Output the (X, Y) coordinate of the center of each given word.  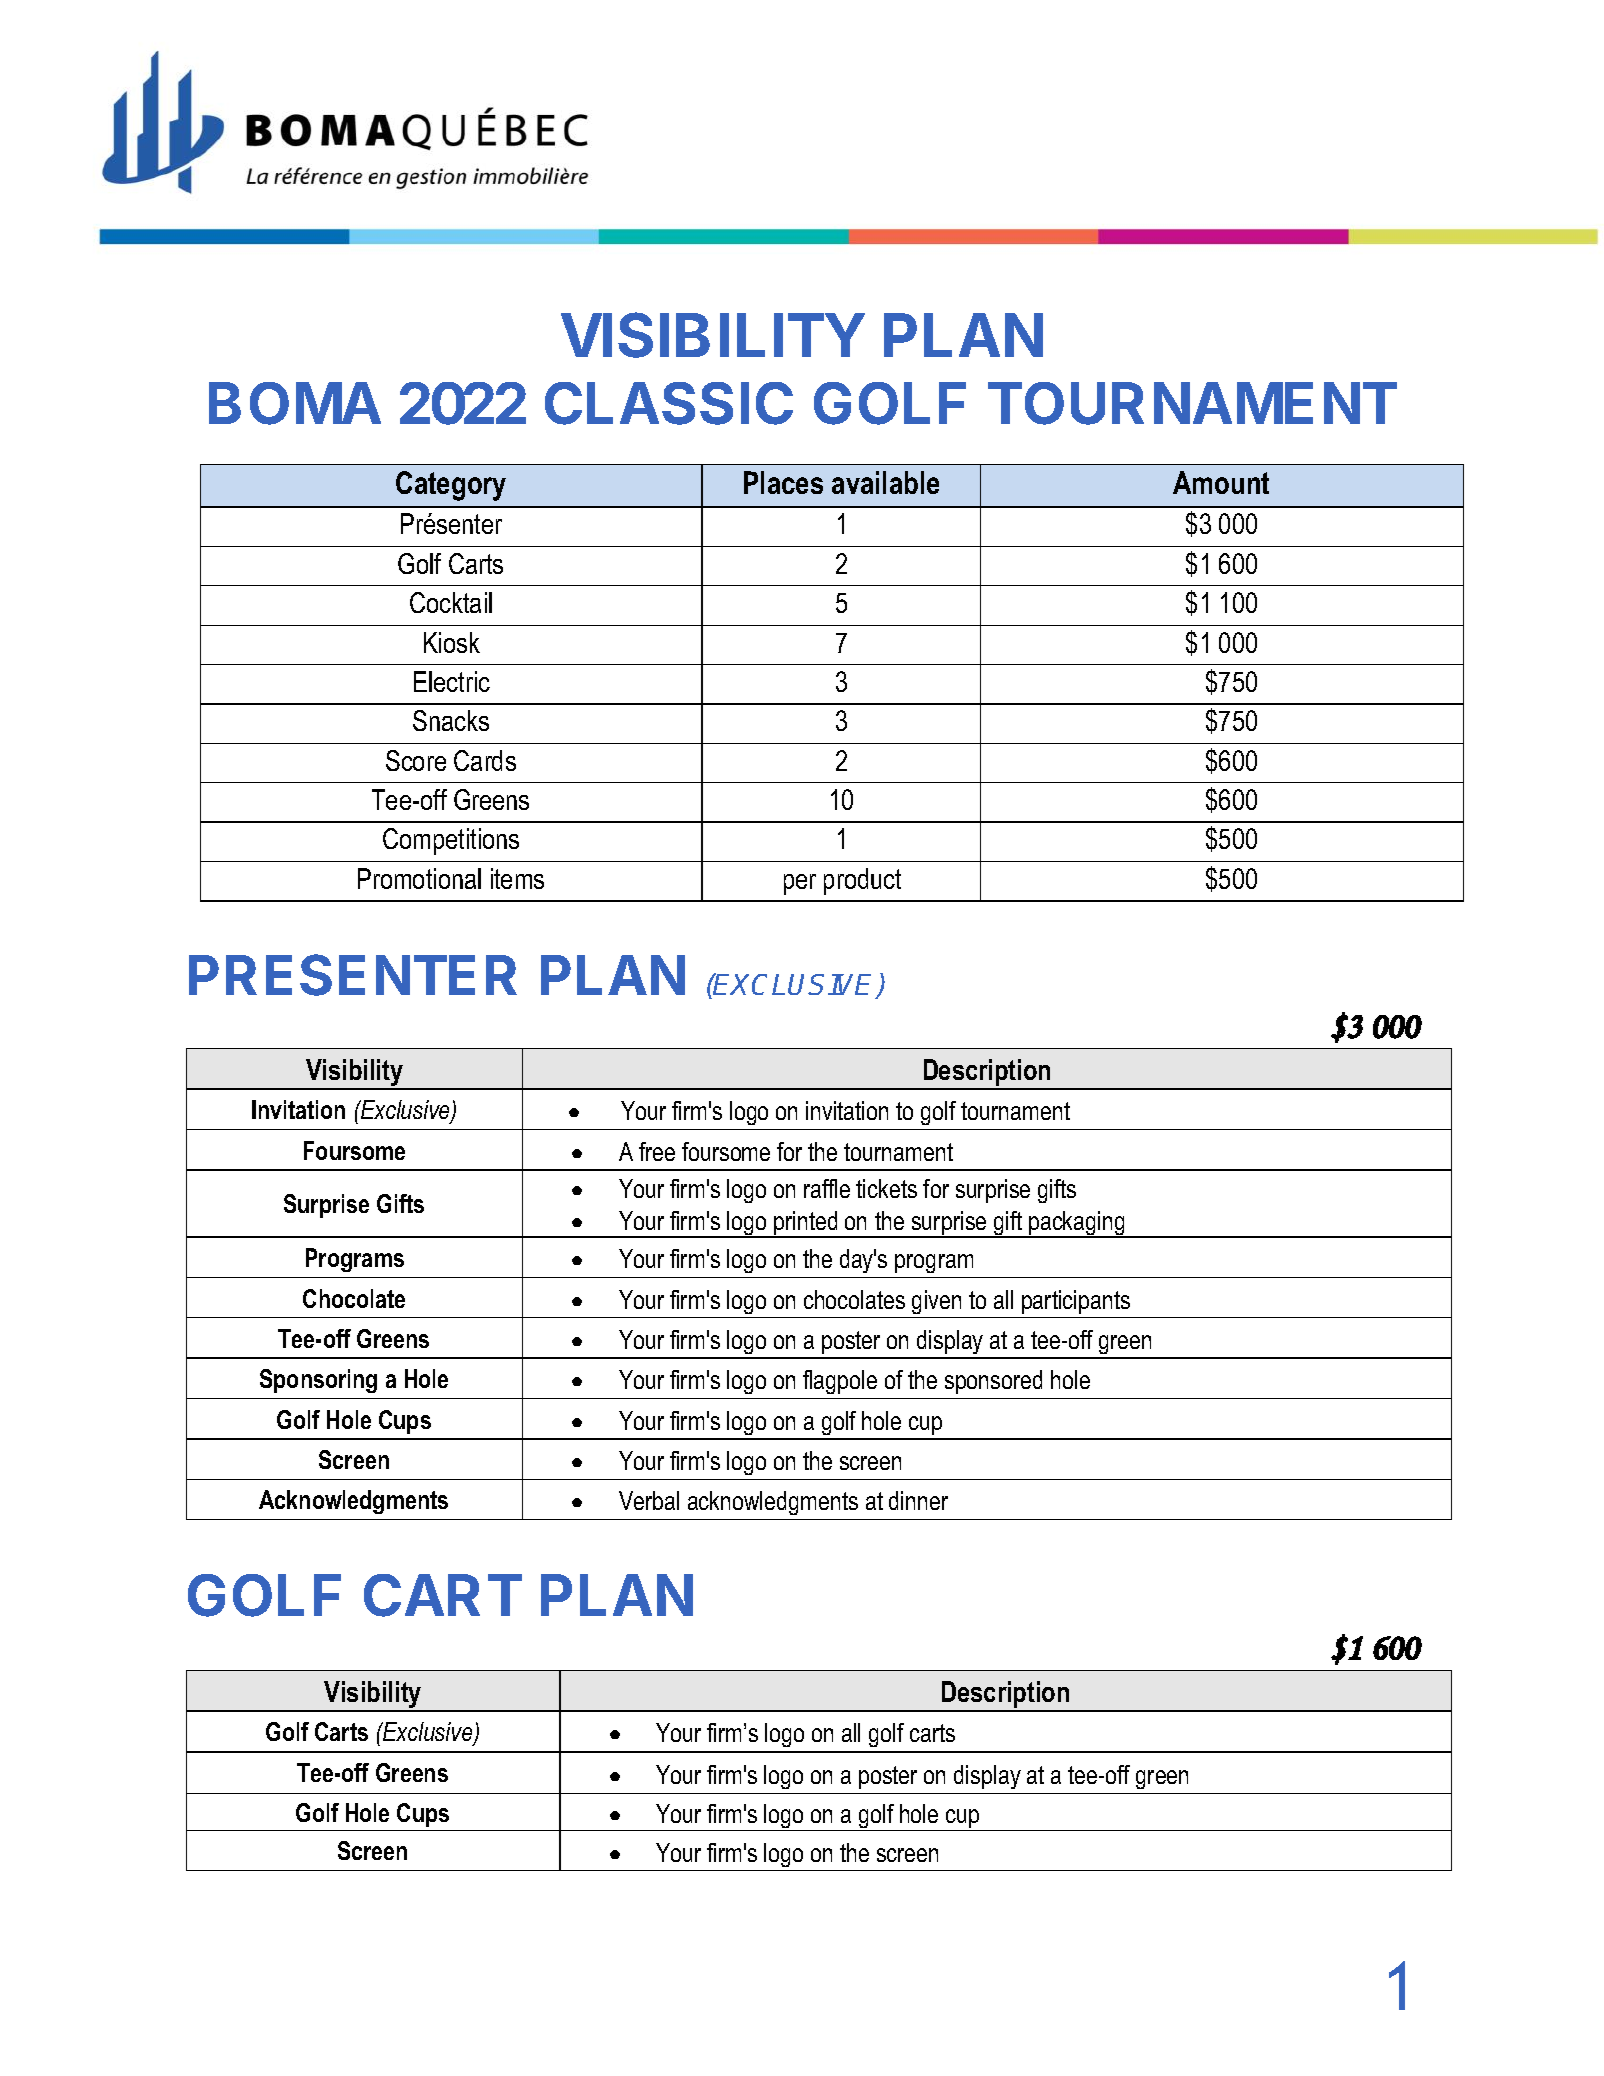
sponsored (993, 1382)
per (800, 884)
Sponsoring (318, 1381)
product (862, 881)
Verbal (649, 1500)
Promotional (419, 878)
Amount (1221, 482)
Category (451, 486)
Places (783, 482)
